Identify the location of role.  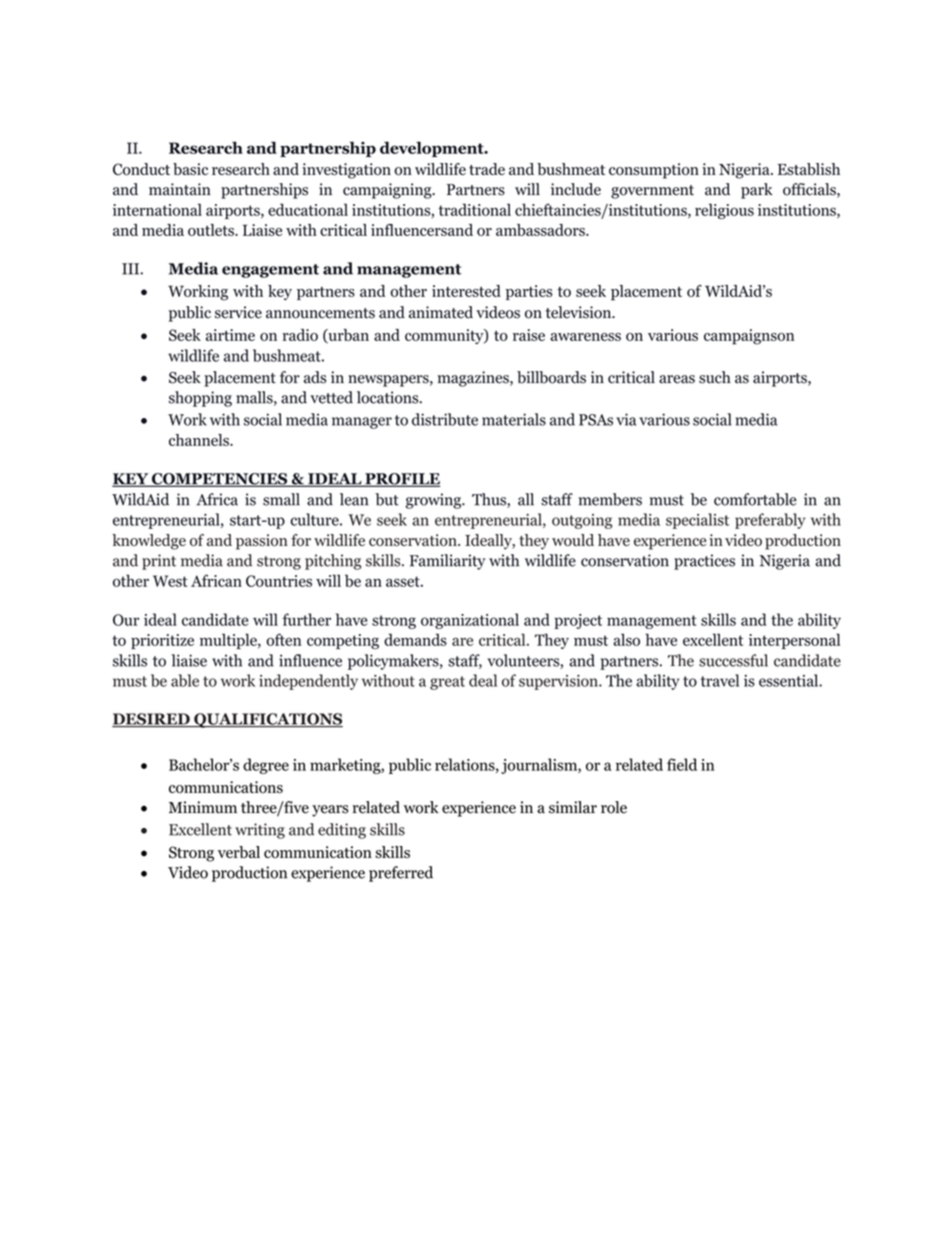
(614, 807).
